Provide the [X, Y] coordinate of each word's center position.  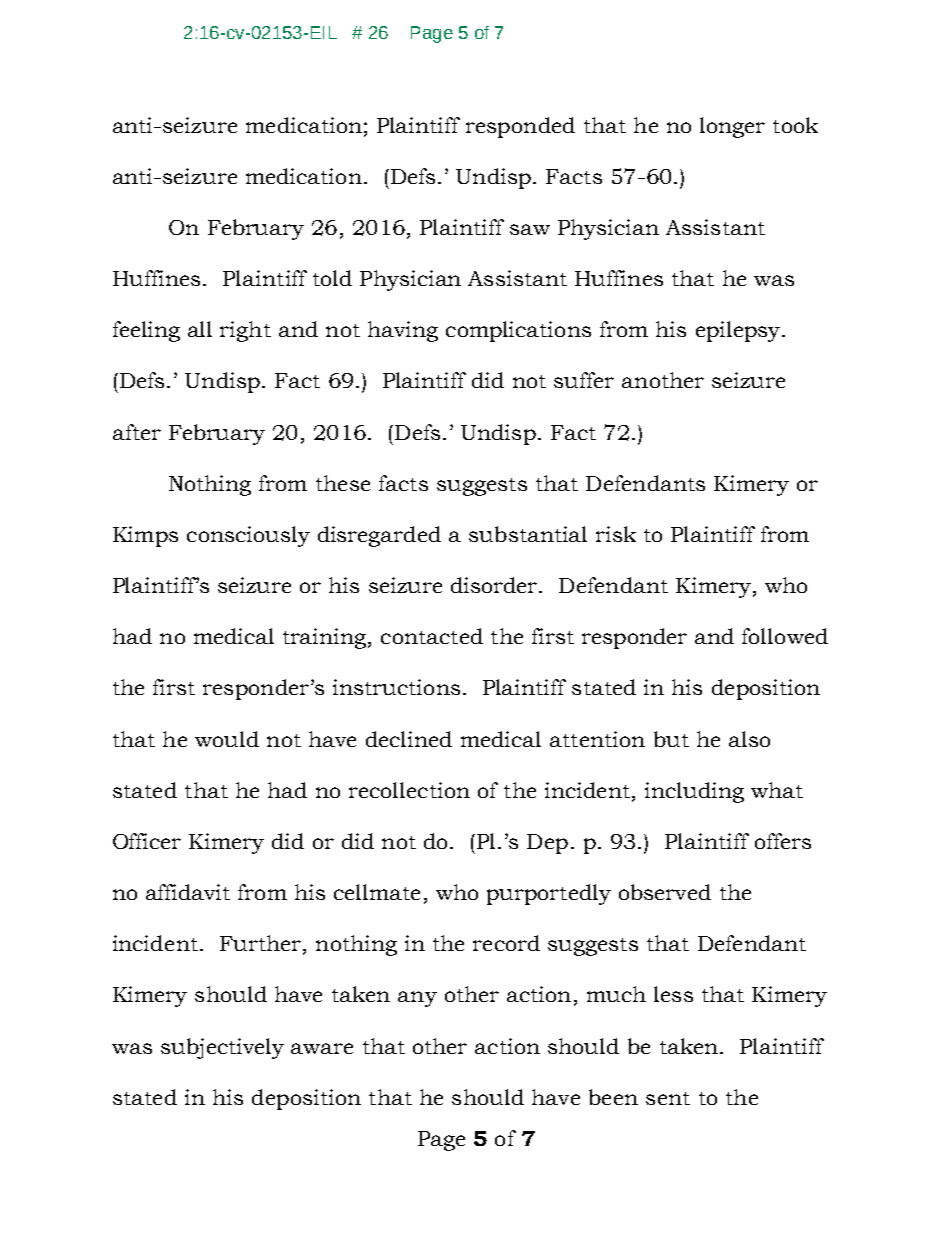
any [417, 999]
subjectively [222, 1048]
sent [668, 1098]
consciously [248, 536]
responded [520, 127]
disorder [495, 585]
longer [732, 127]
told [332, 278]
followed [785, 636]
